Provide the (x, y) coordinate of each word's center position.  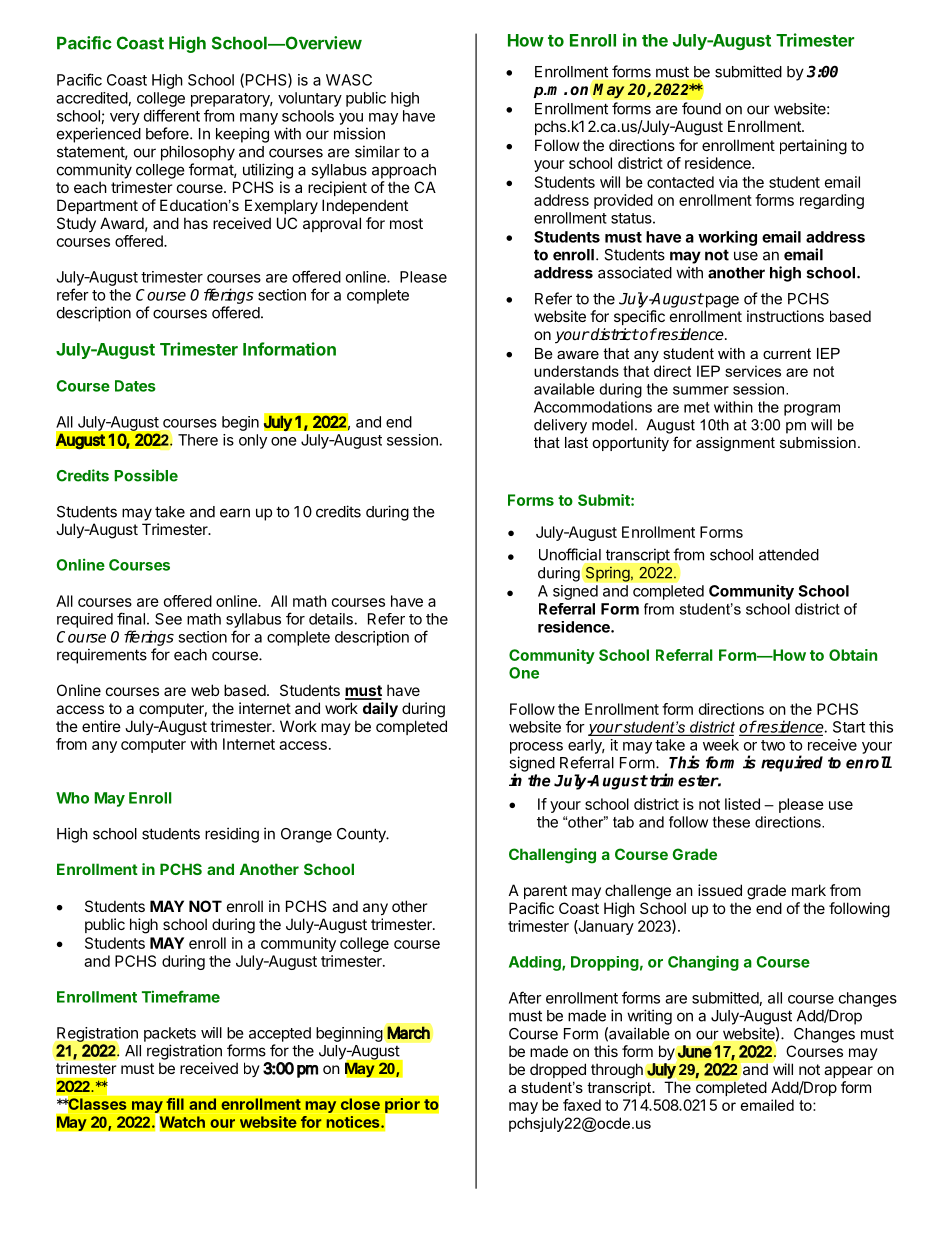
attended (789, 555)
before (168, 133)
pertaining (813, 147)
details (331, 619)
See (168, 619)
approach (404, 171)
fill (175, 1104)
